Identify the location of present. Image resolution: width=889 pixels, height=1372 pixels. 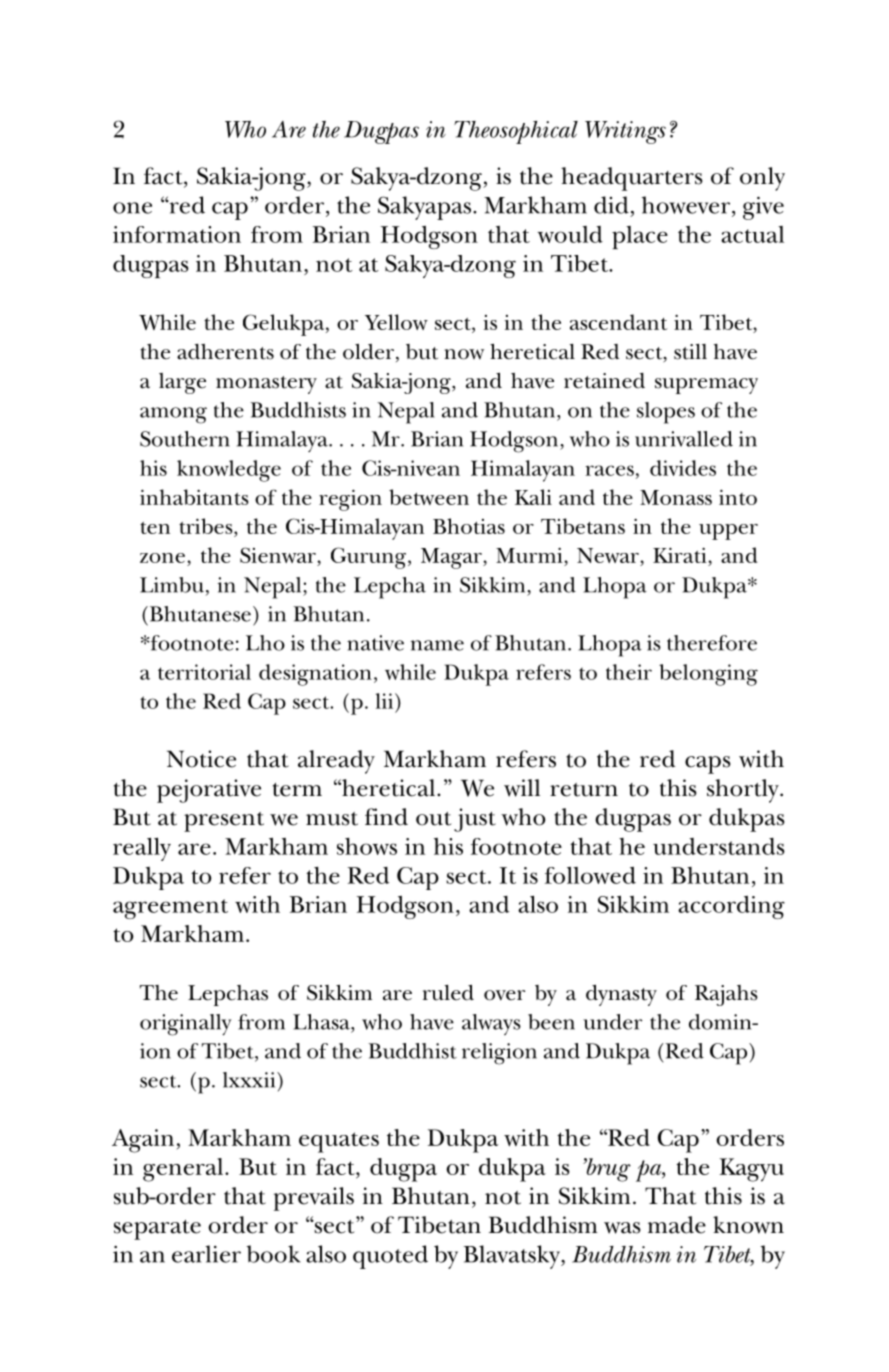
(224, 822).
